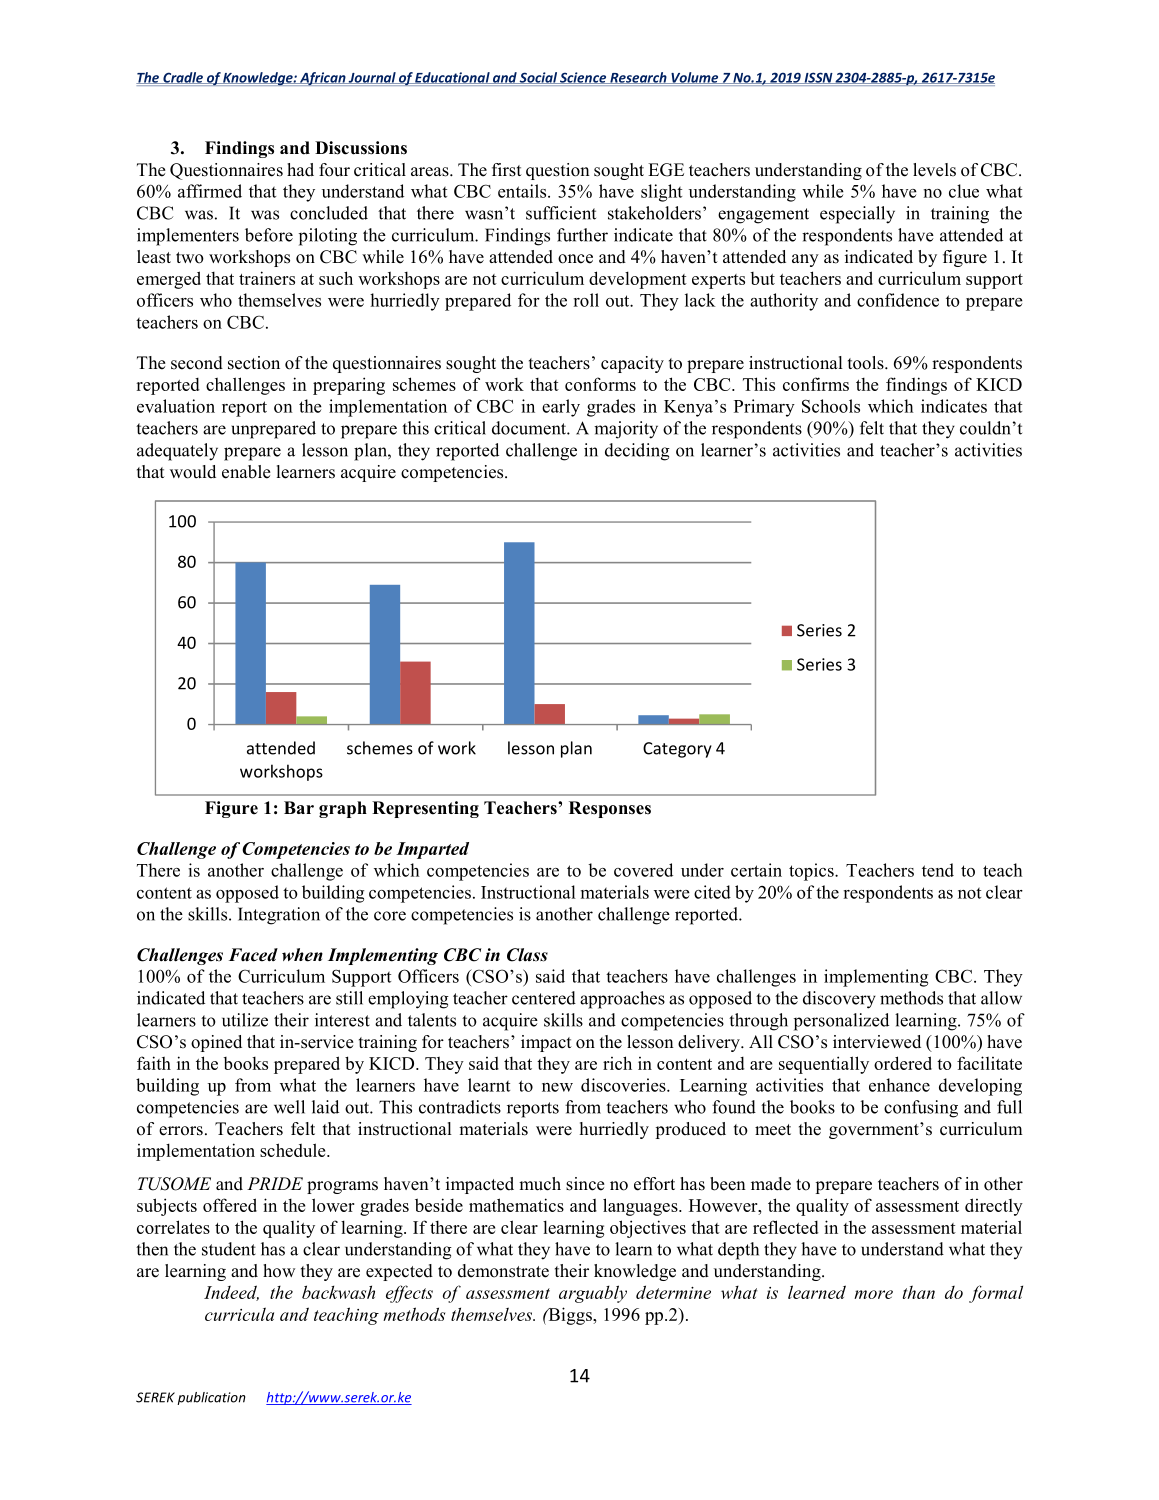 This screenshot has height=1500, width=1159. Describe the element at coordinates (831, 406) in the screenshot. I see `Schools` at that location.
